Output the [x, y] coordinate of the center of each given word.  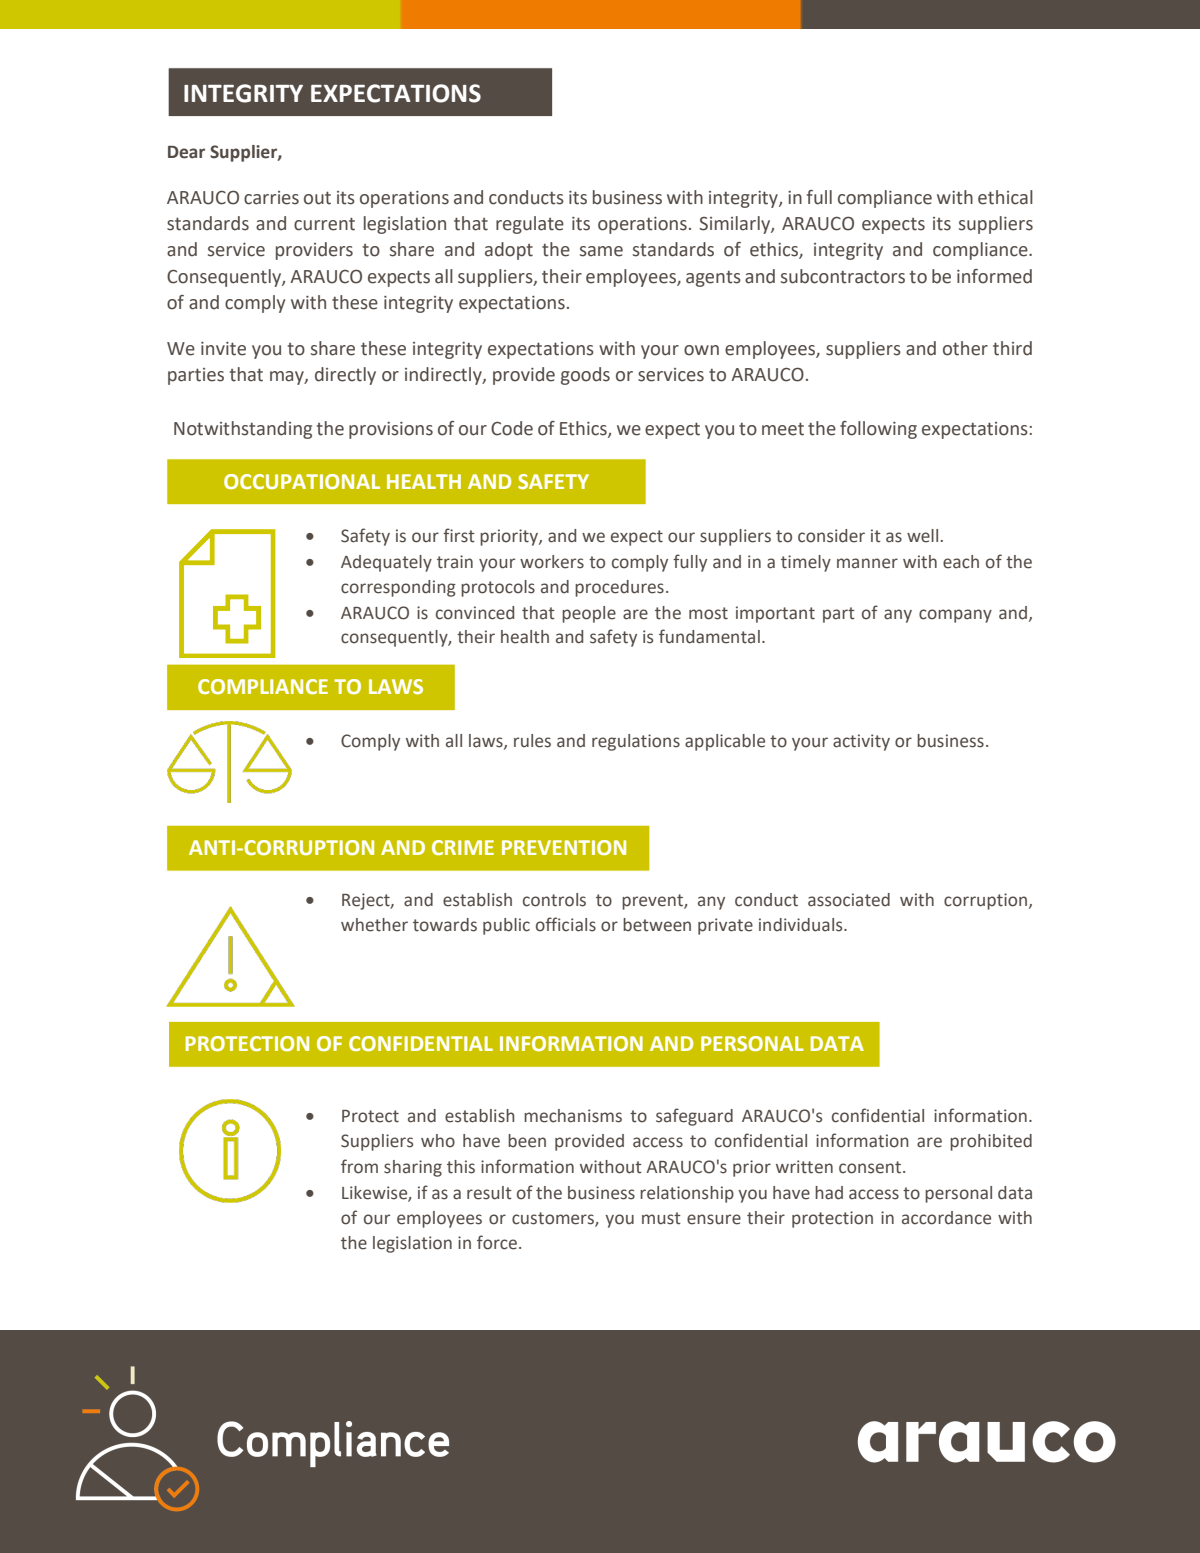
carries [271, 198]
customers [554, 1219]
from [359, 1166]
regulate [530, 225]
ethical [1005, 197]
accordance [946, 1218]
